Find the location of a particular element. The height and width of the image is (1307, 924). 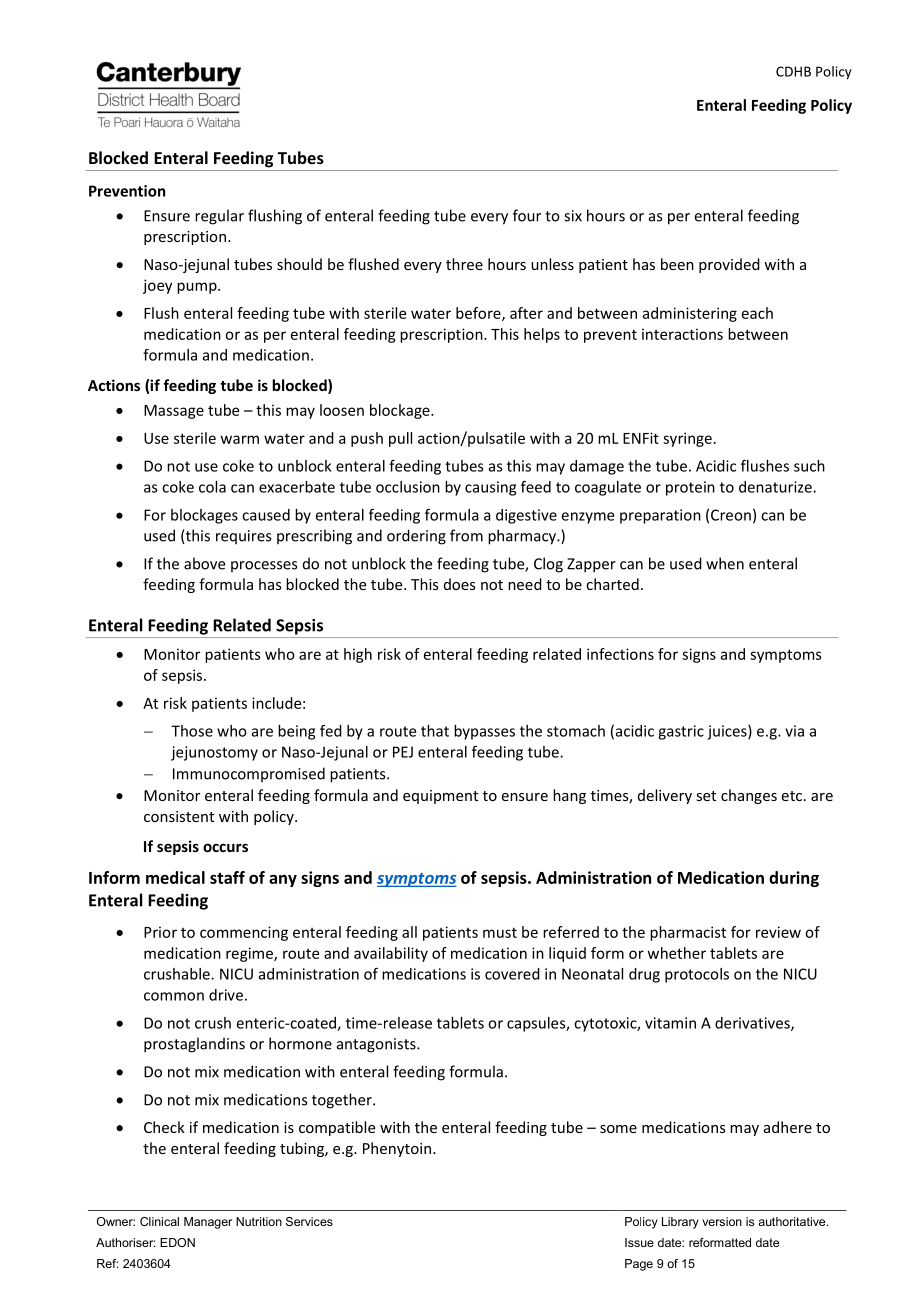

causing is located at coordinates (490, 488).
